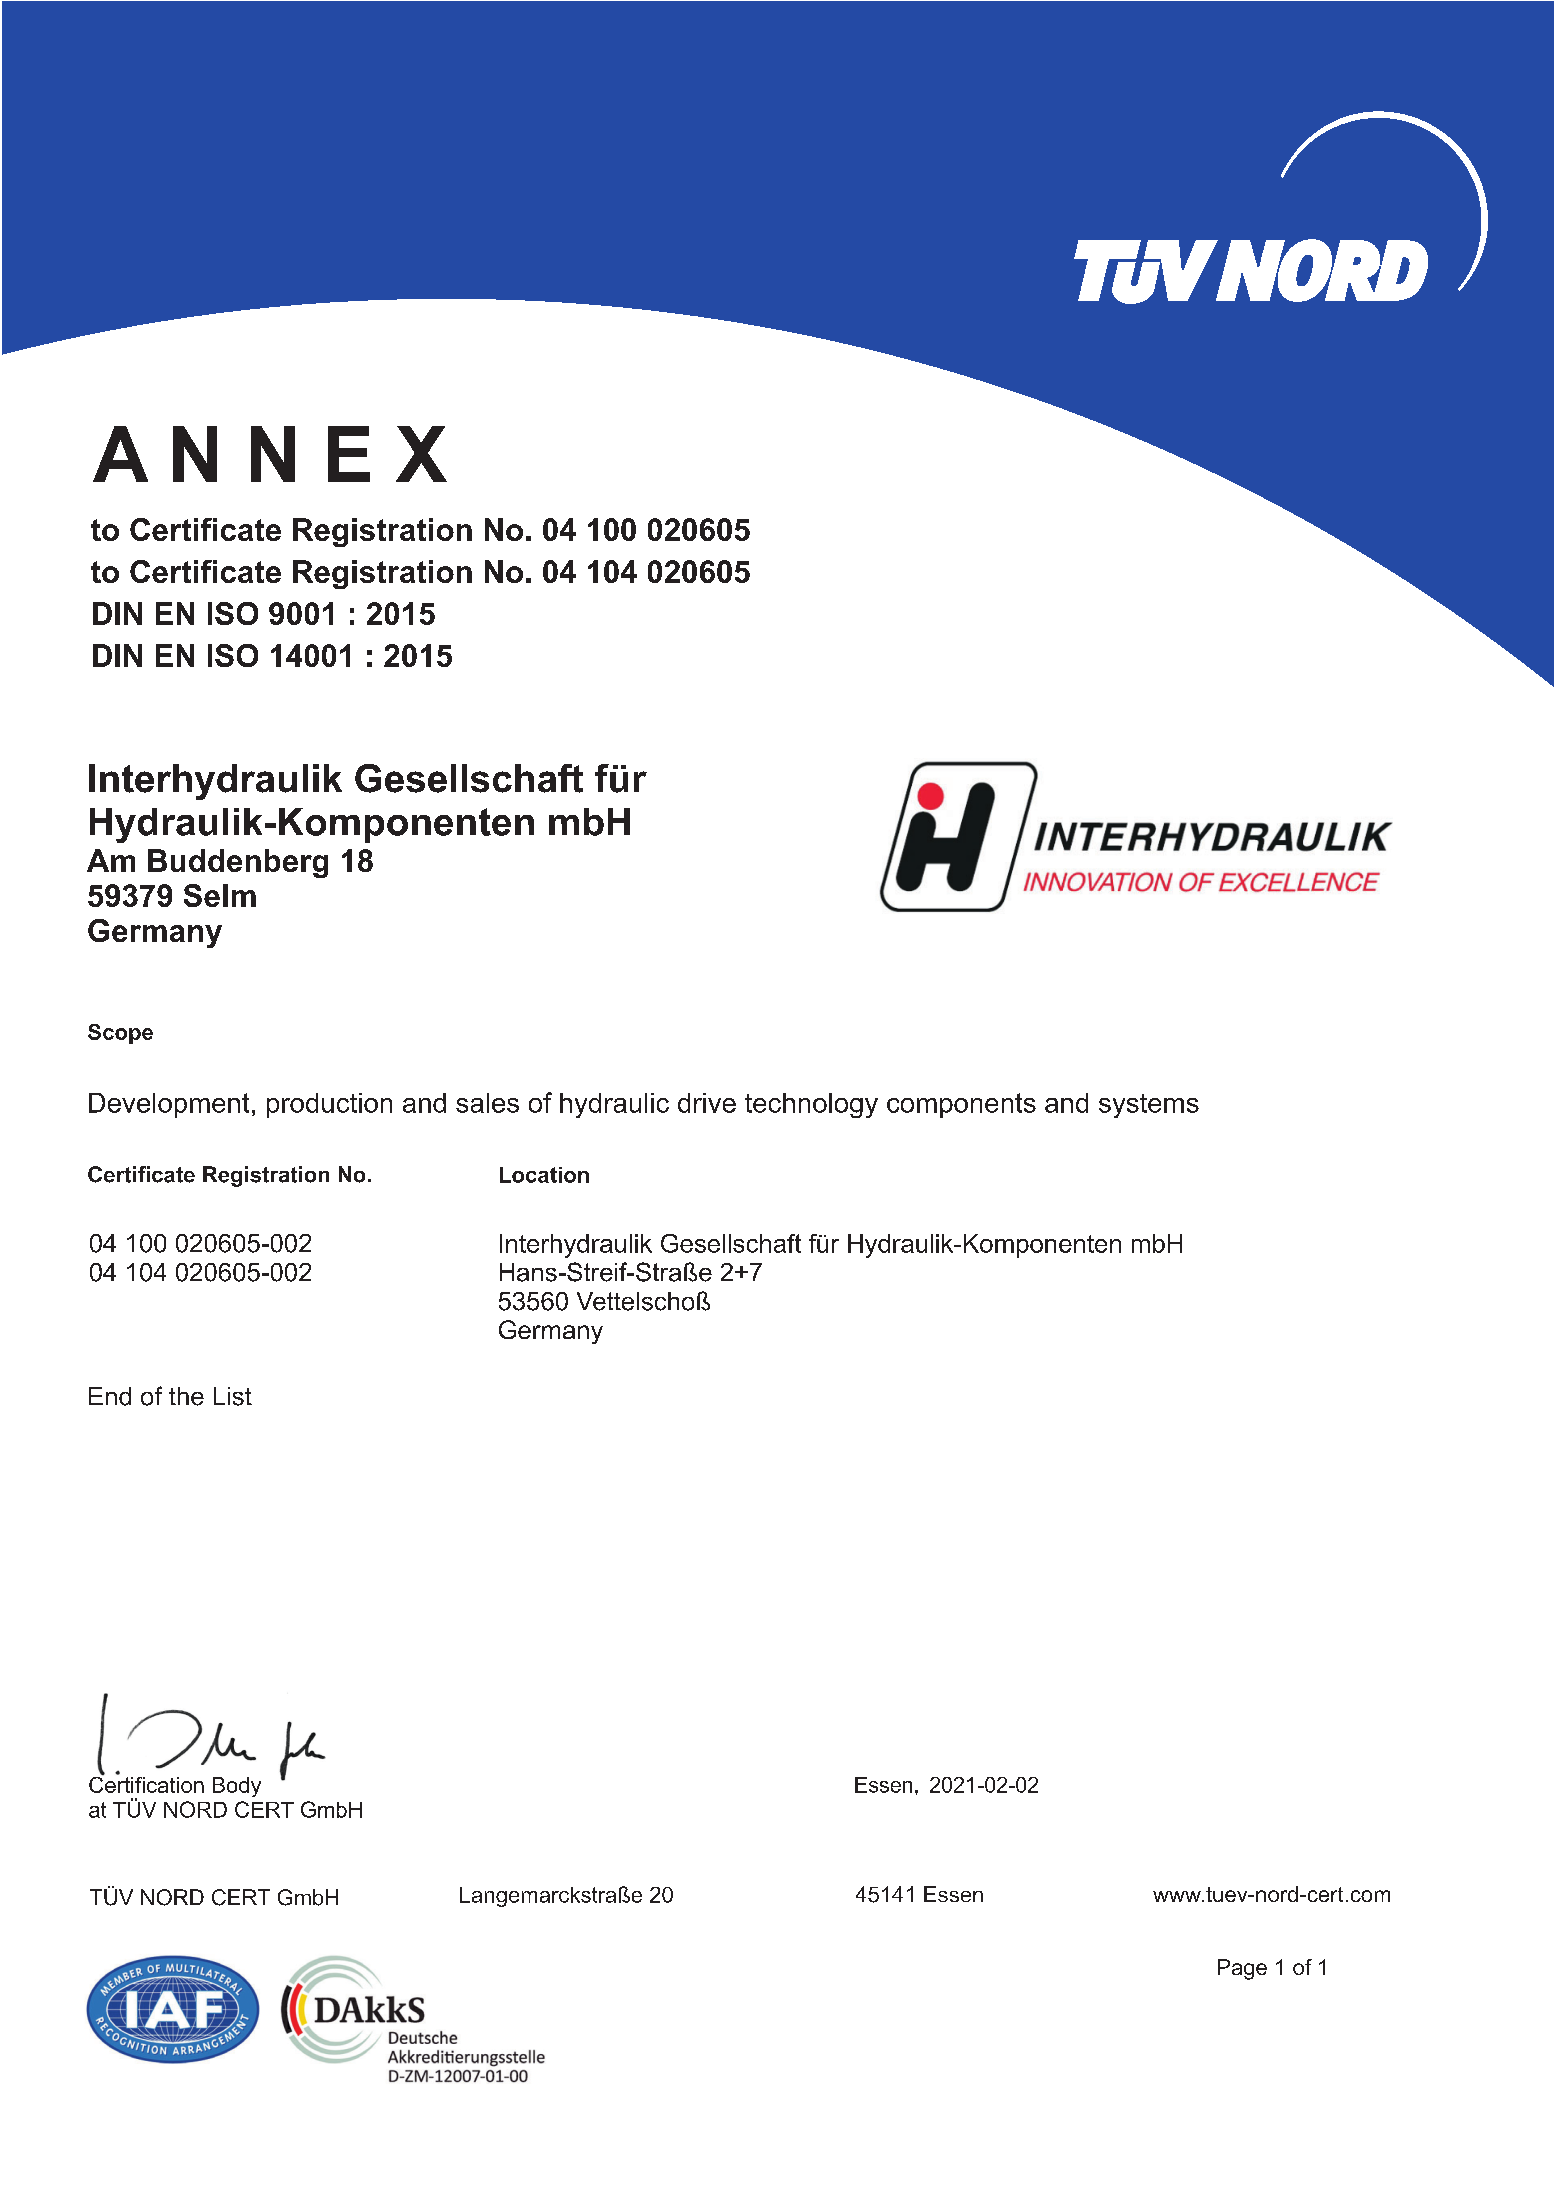 This image has width=1557, height=2202. Describe the element at coordinates (961, 1105) in the image. I see `components` at that location.
